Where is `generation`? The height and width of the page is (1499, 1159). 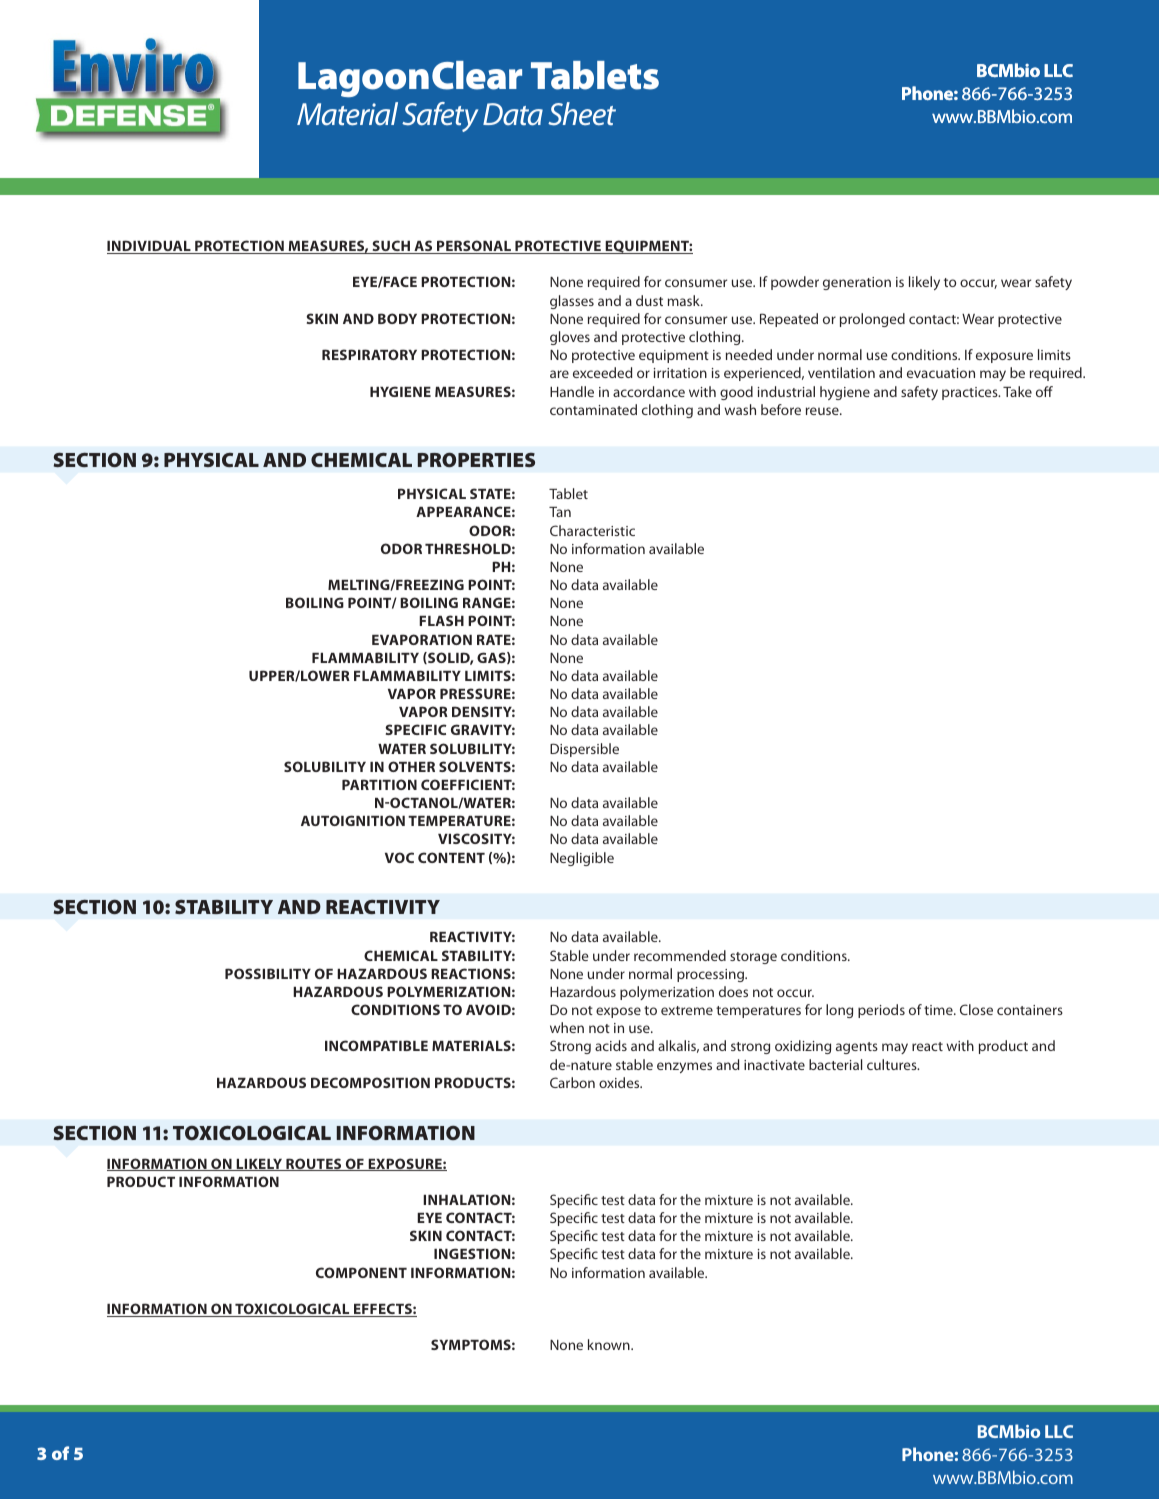 generation is located at coordinates (857, 283).
